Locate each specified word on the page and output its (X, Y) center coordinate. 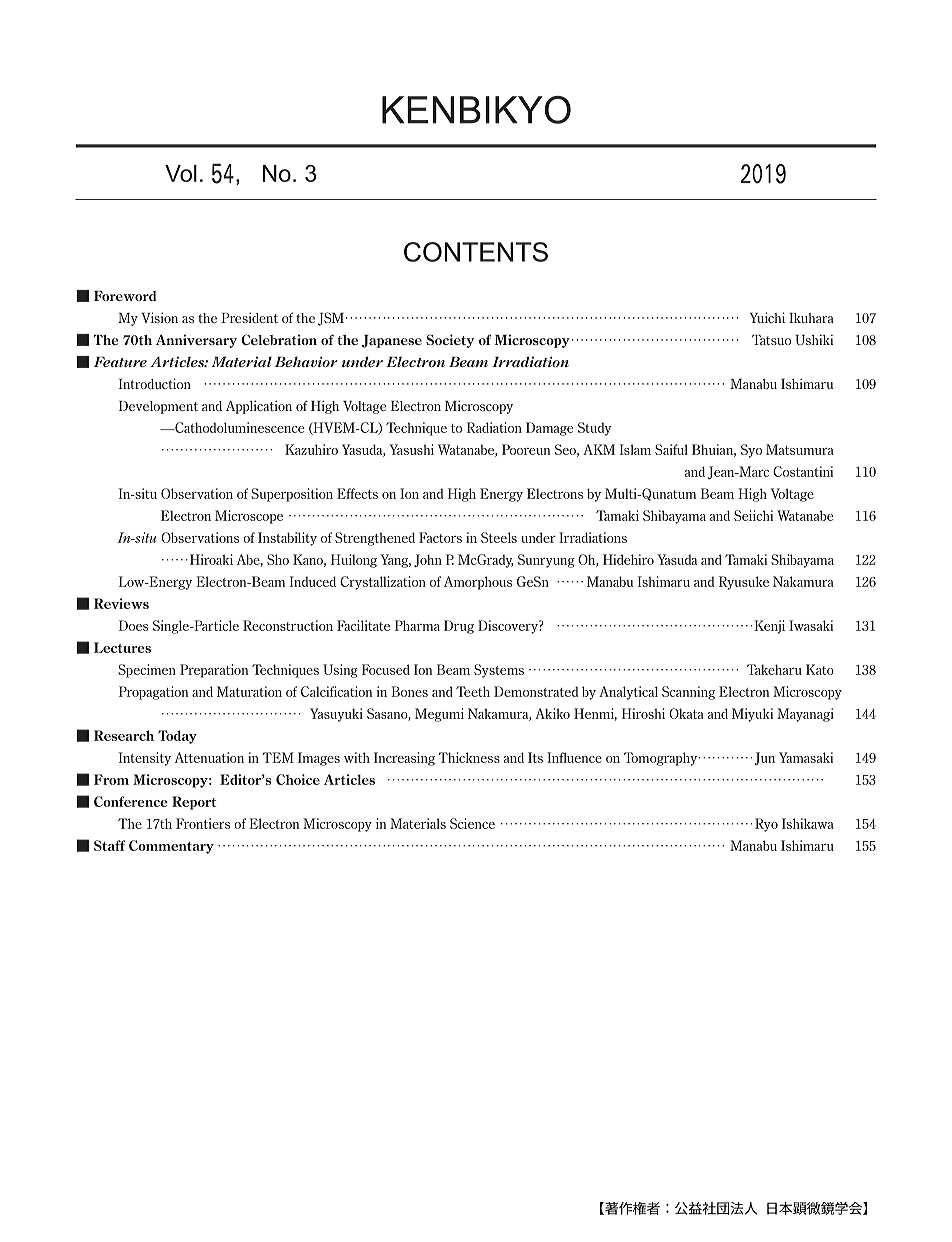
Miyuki (752, 715)
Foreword (125, 296)
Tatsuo (771, 340)
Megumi (439, 715)
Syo (751, 451)
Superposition (292, 495)
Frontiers (203, 823)
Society (450, 341)
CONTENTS (476, 252)
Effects (357, 493)
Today (177, 737)
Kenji (768, 627)
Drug (459, 627)
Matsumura (800, 449)
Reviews (121, 603)
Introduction (155, 383)
